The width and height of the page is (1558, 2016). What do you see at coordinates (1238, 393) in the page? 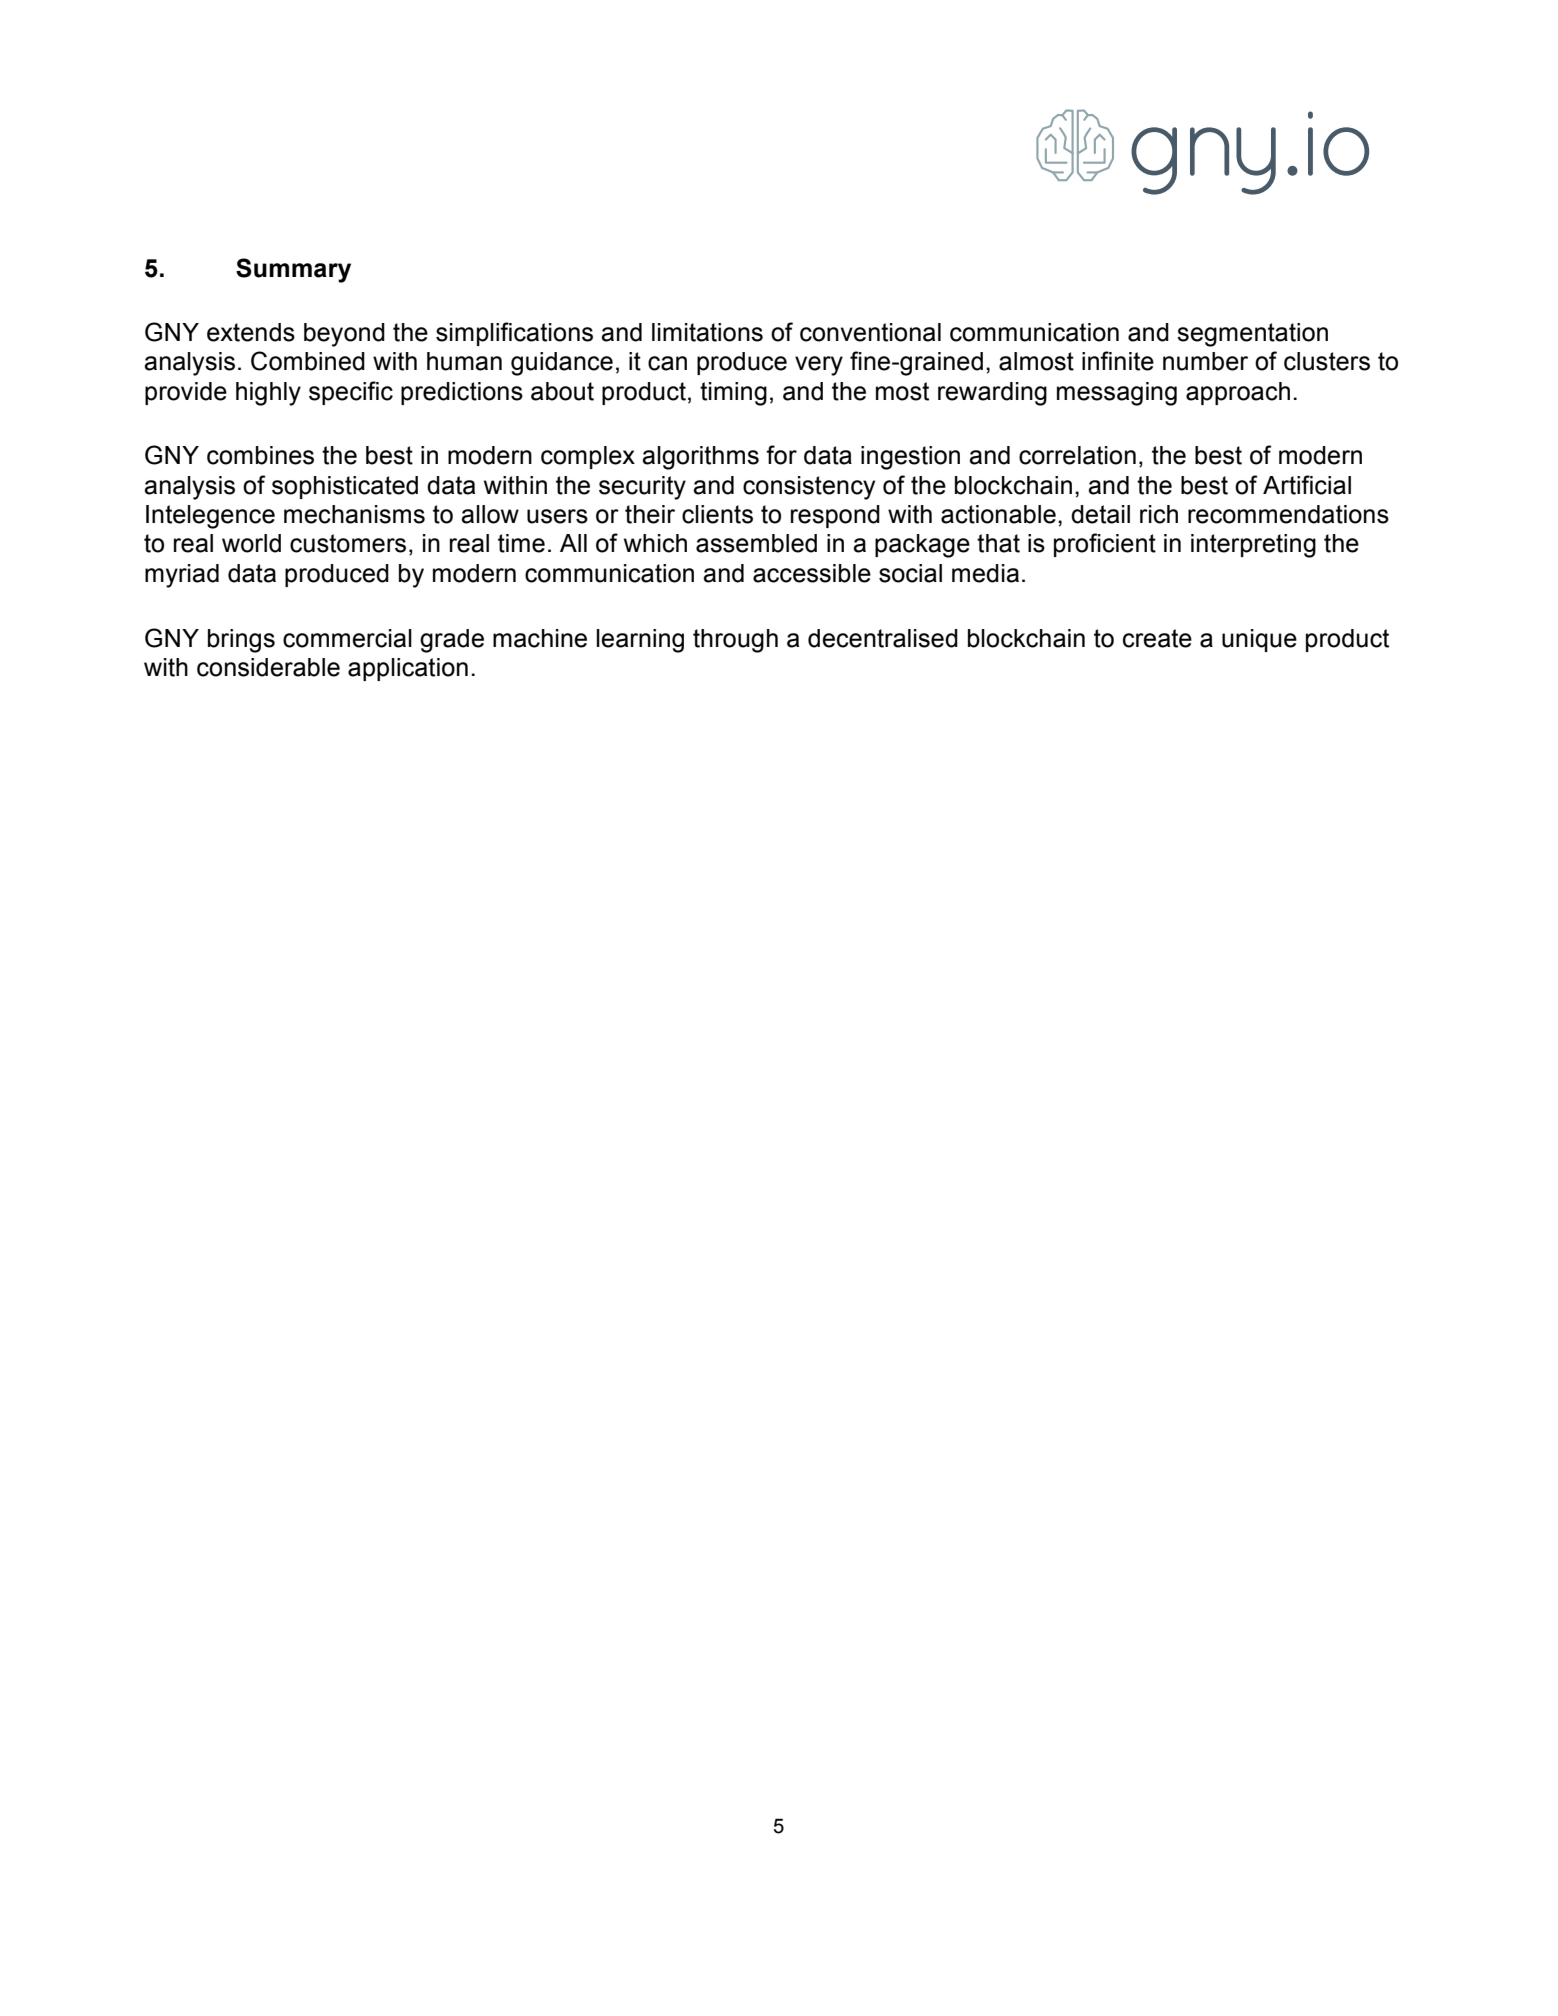
I see `approach` at bounding box center [1238, 393].
